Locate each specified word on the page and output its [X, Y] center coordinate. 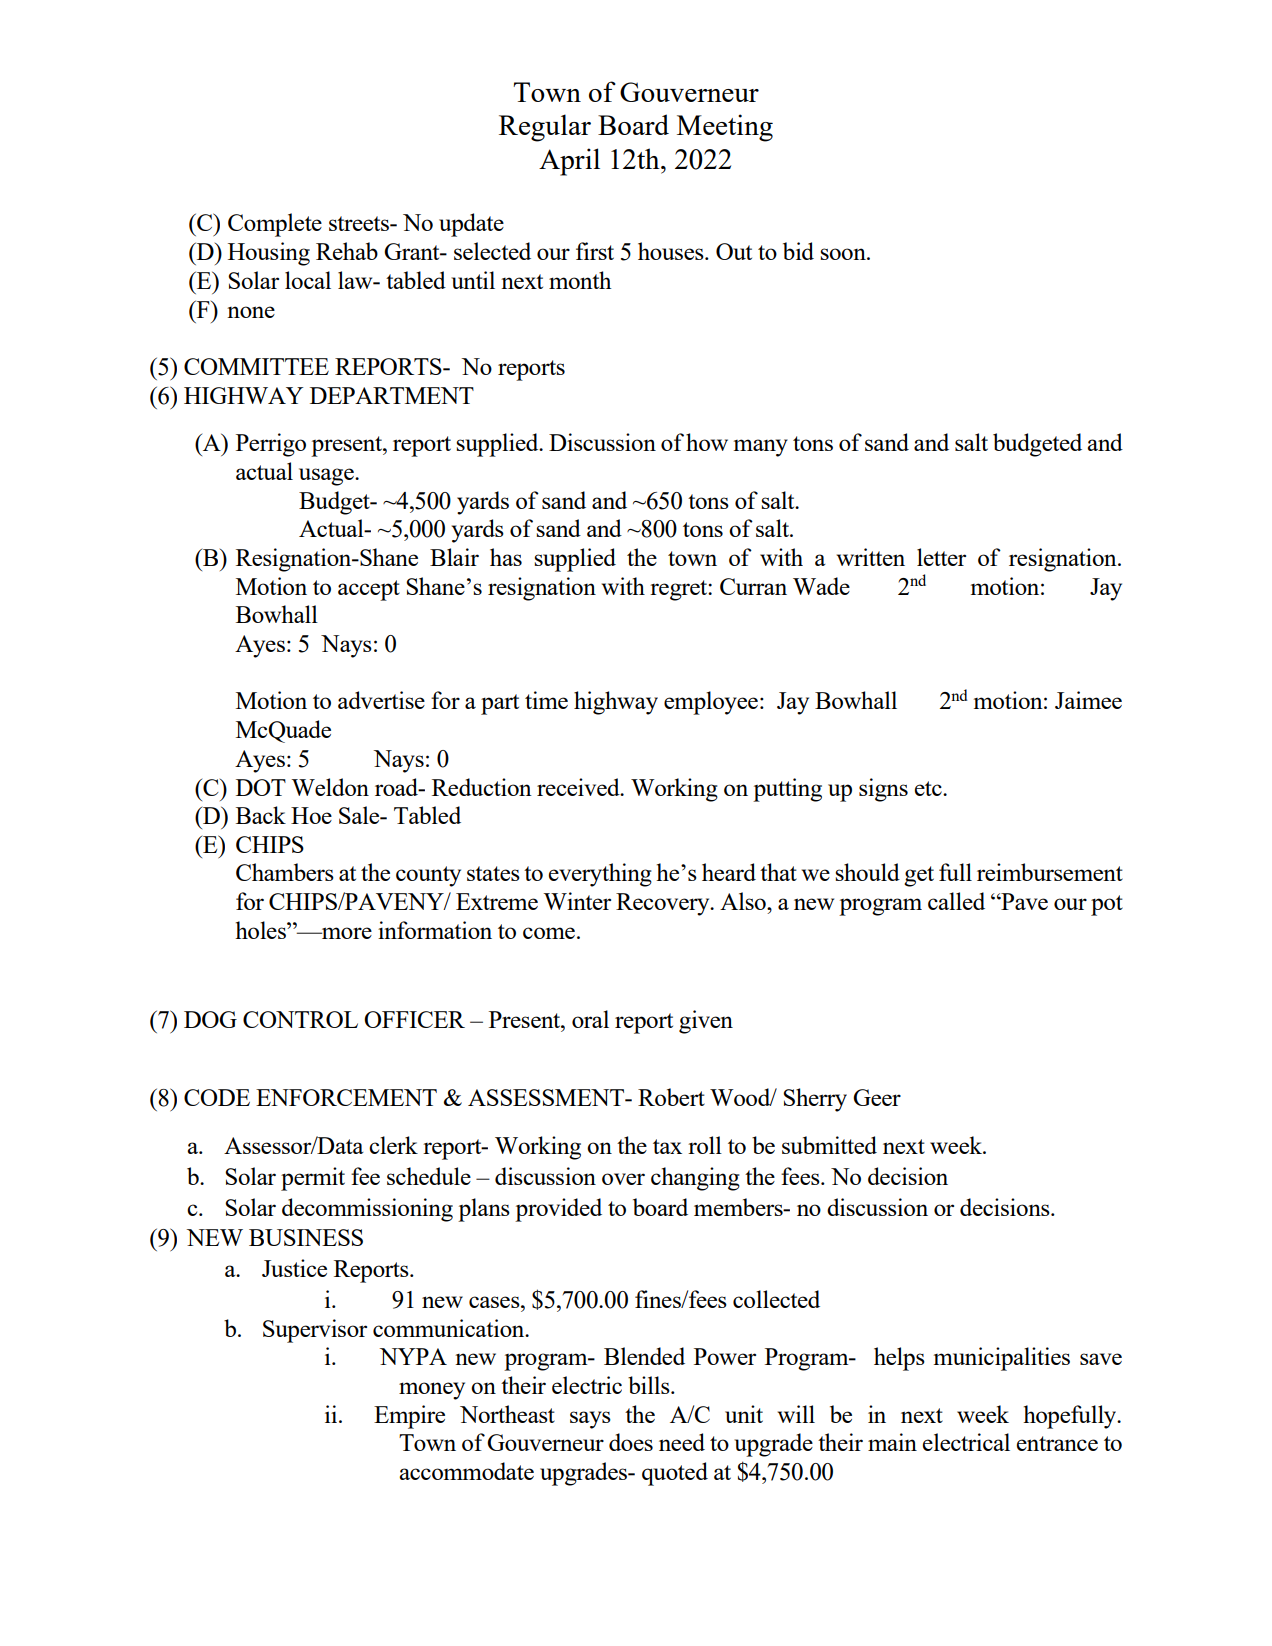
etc [929, 788]
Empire [409, 1417]
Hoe [311, 815]
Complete [275, 225]
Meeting [725, 128]
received [579, 787]
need [682, 1442]
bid [798, 251]
